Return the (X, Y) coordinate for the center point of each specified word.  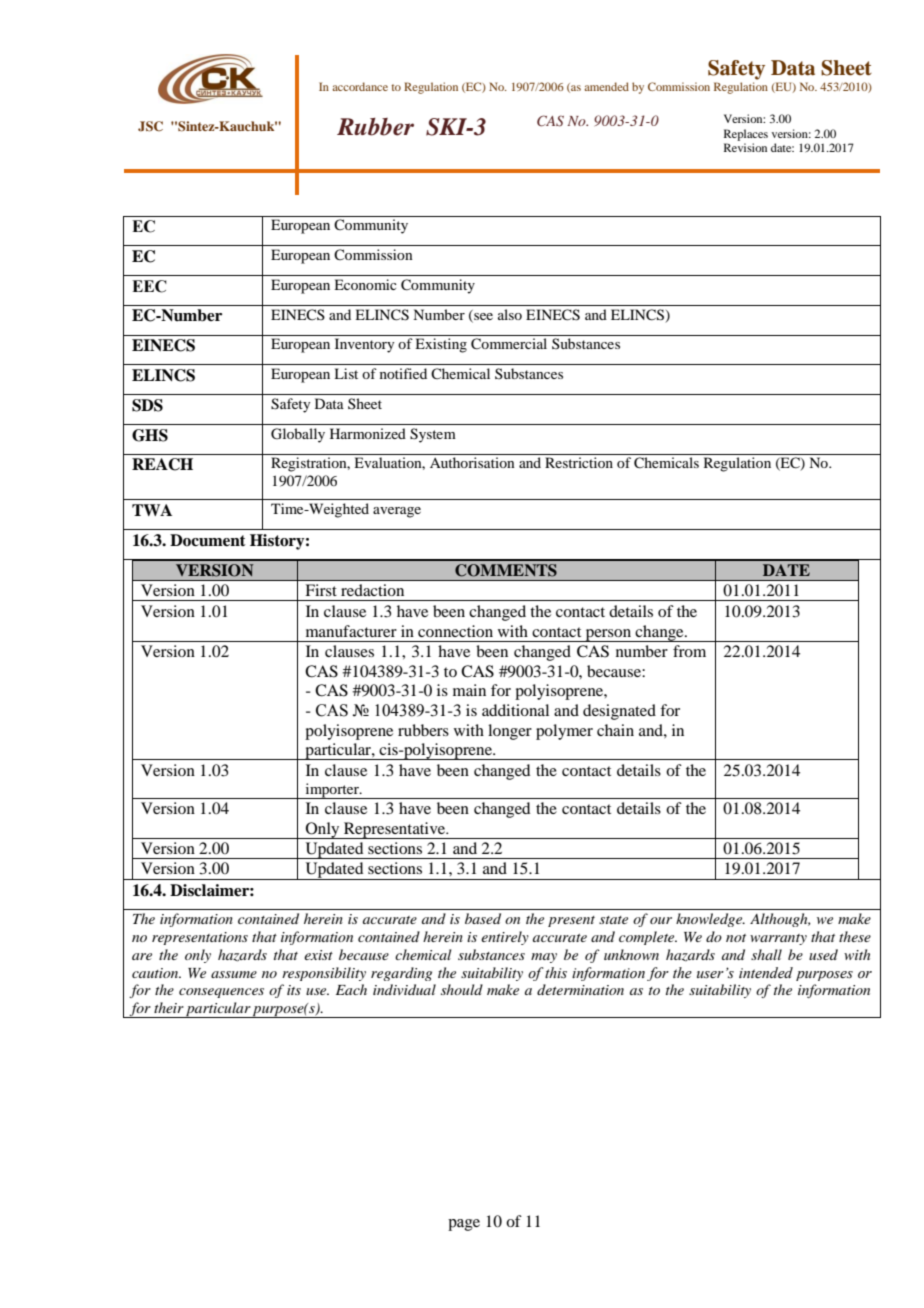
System (433, 435)
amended (606, 86)
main (469, 690)
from (689, 651)
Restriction (579, 462)
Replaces (746, 135)
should (462, 989)
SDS (147, 405)
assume (234, 974)
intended (766, 973)
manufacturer (351, 631)
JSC (150, 126)
